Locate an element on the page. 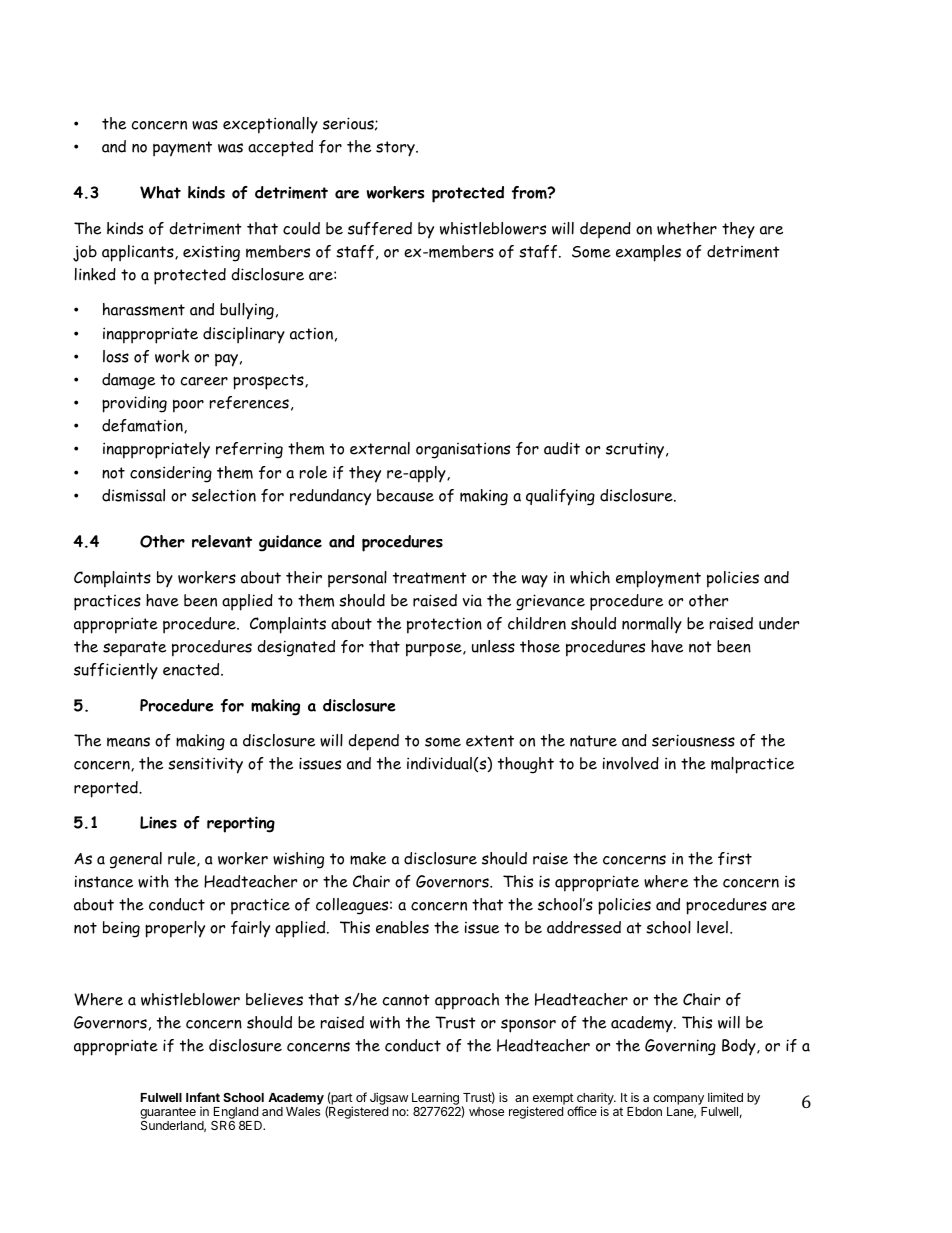 Image resolution: width=952 pixels, height=1233 pixels. guarantee is located at coordinates (168, 1114).
